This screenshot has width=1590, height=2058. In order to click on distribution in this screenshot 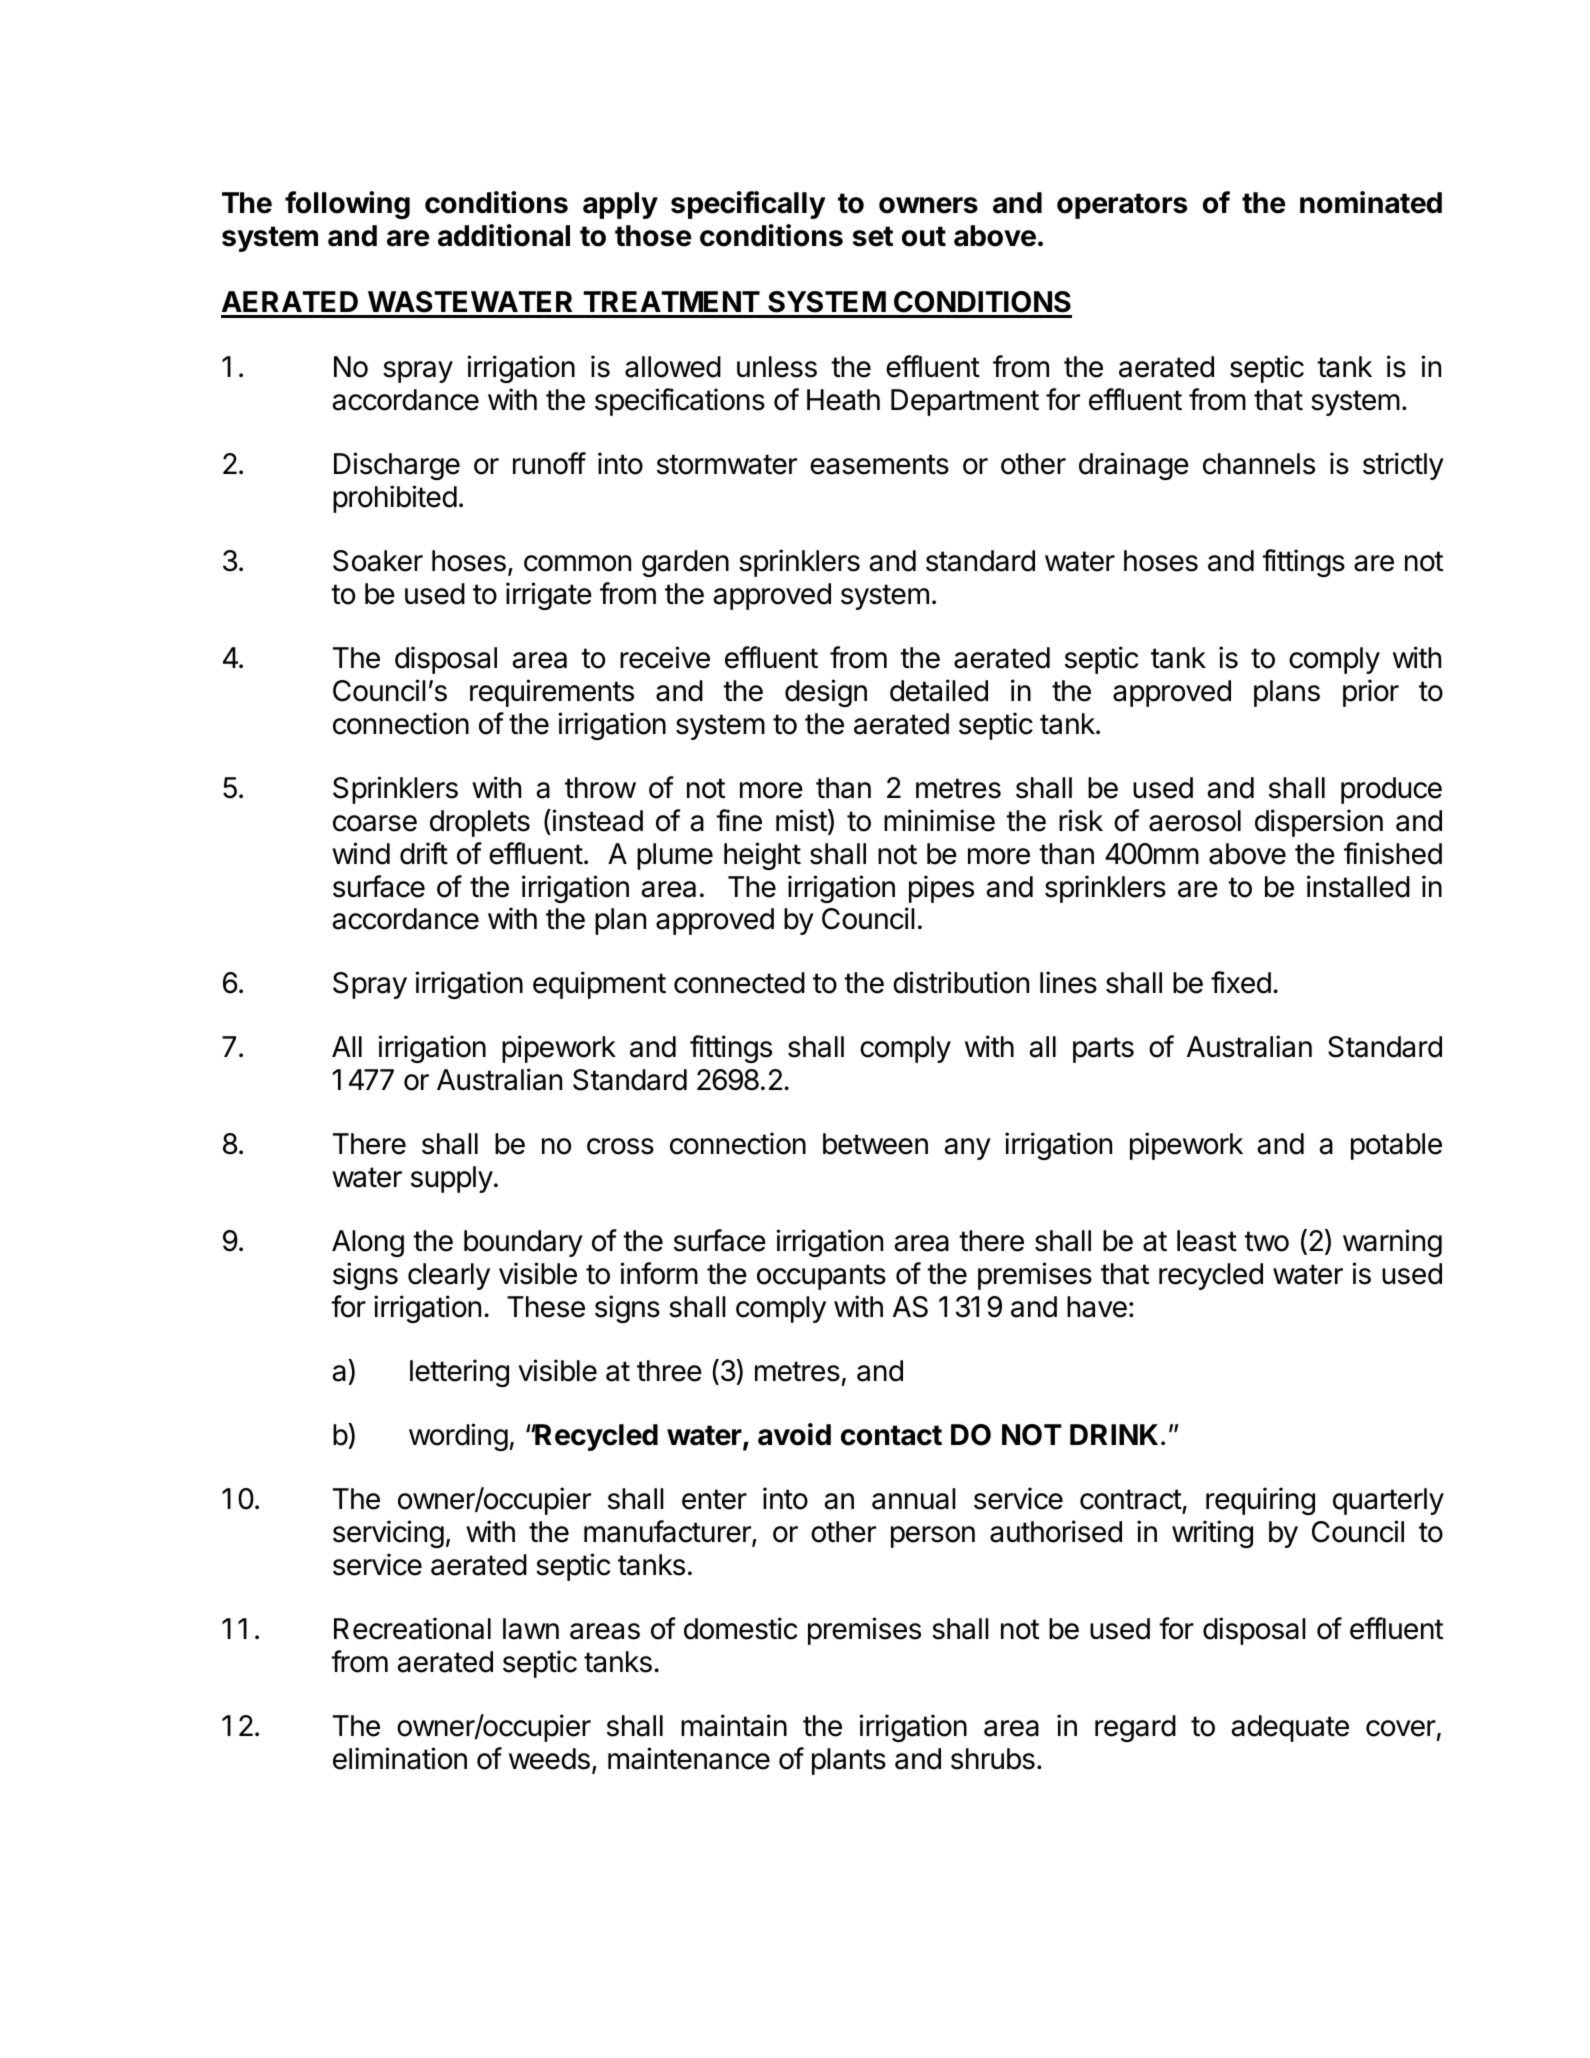, I will do `click(961, 982)`.
